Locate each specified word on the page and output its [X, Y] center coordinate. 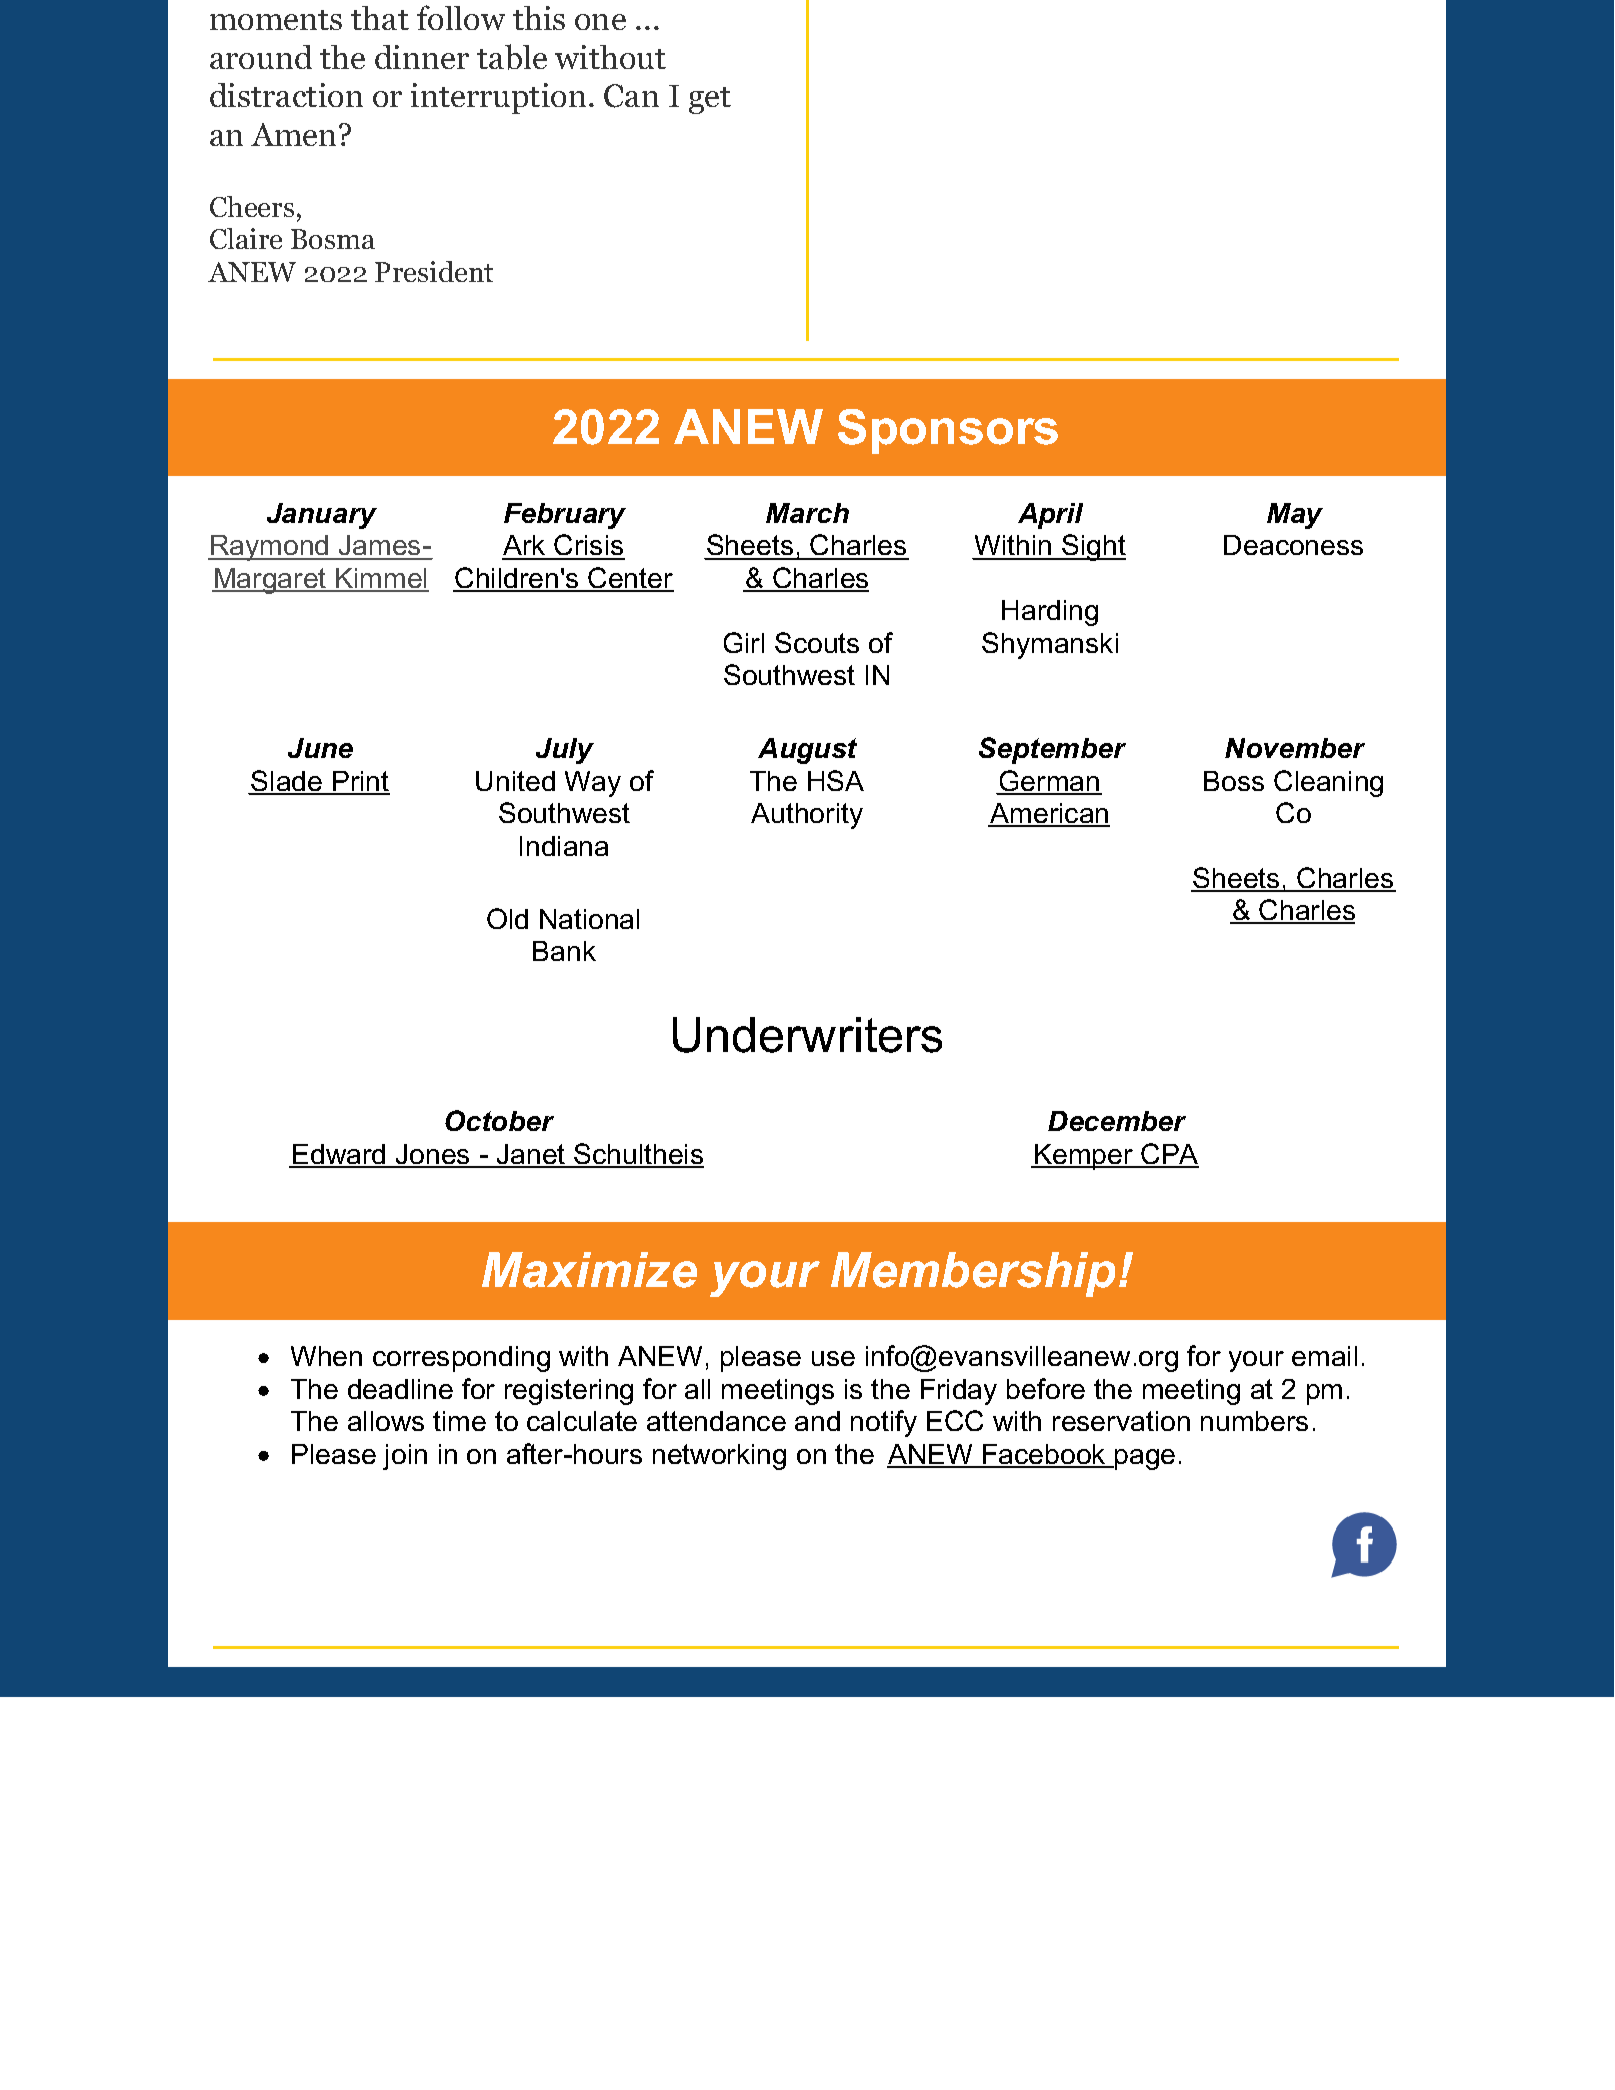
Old [507, 918]
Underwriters [807, 1035]
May [1295, 516]
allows [386, 1421]
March [807, 513]
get [710, 100]
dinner [422, 57]
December [1117, 1121]
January [322, 516]
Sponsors [948, 431]
